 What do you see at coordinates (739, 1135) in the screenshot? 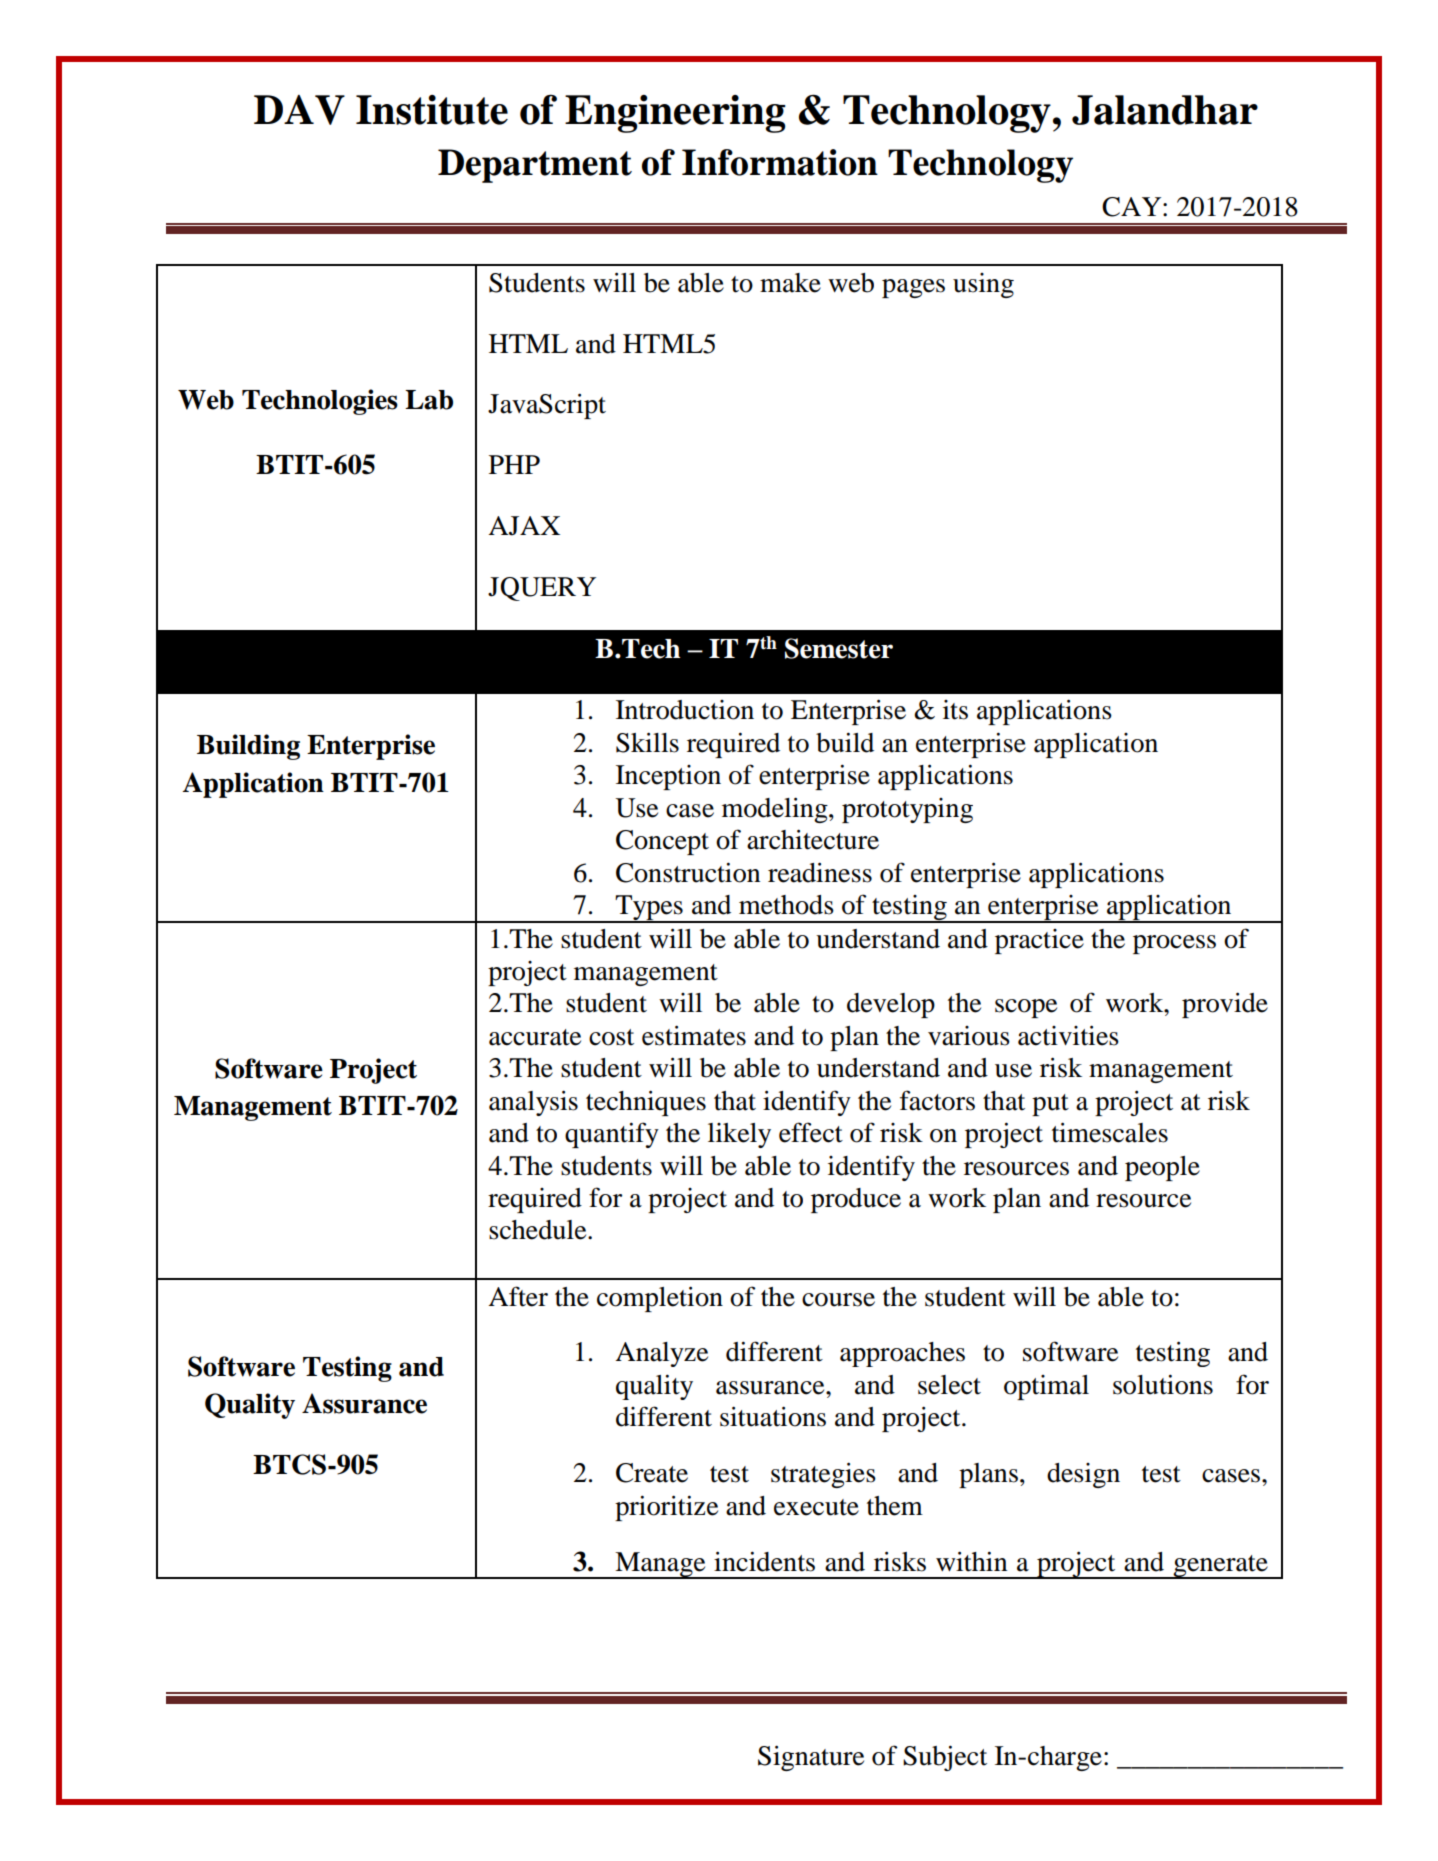
I see `likely` at bounding box center [739, 1135].
